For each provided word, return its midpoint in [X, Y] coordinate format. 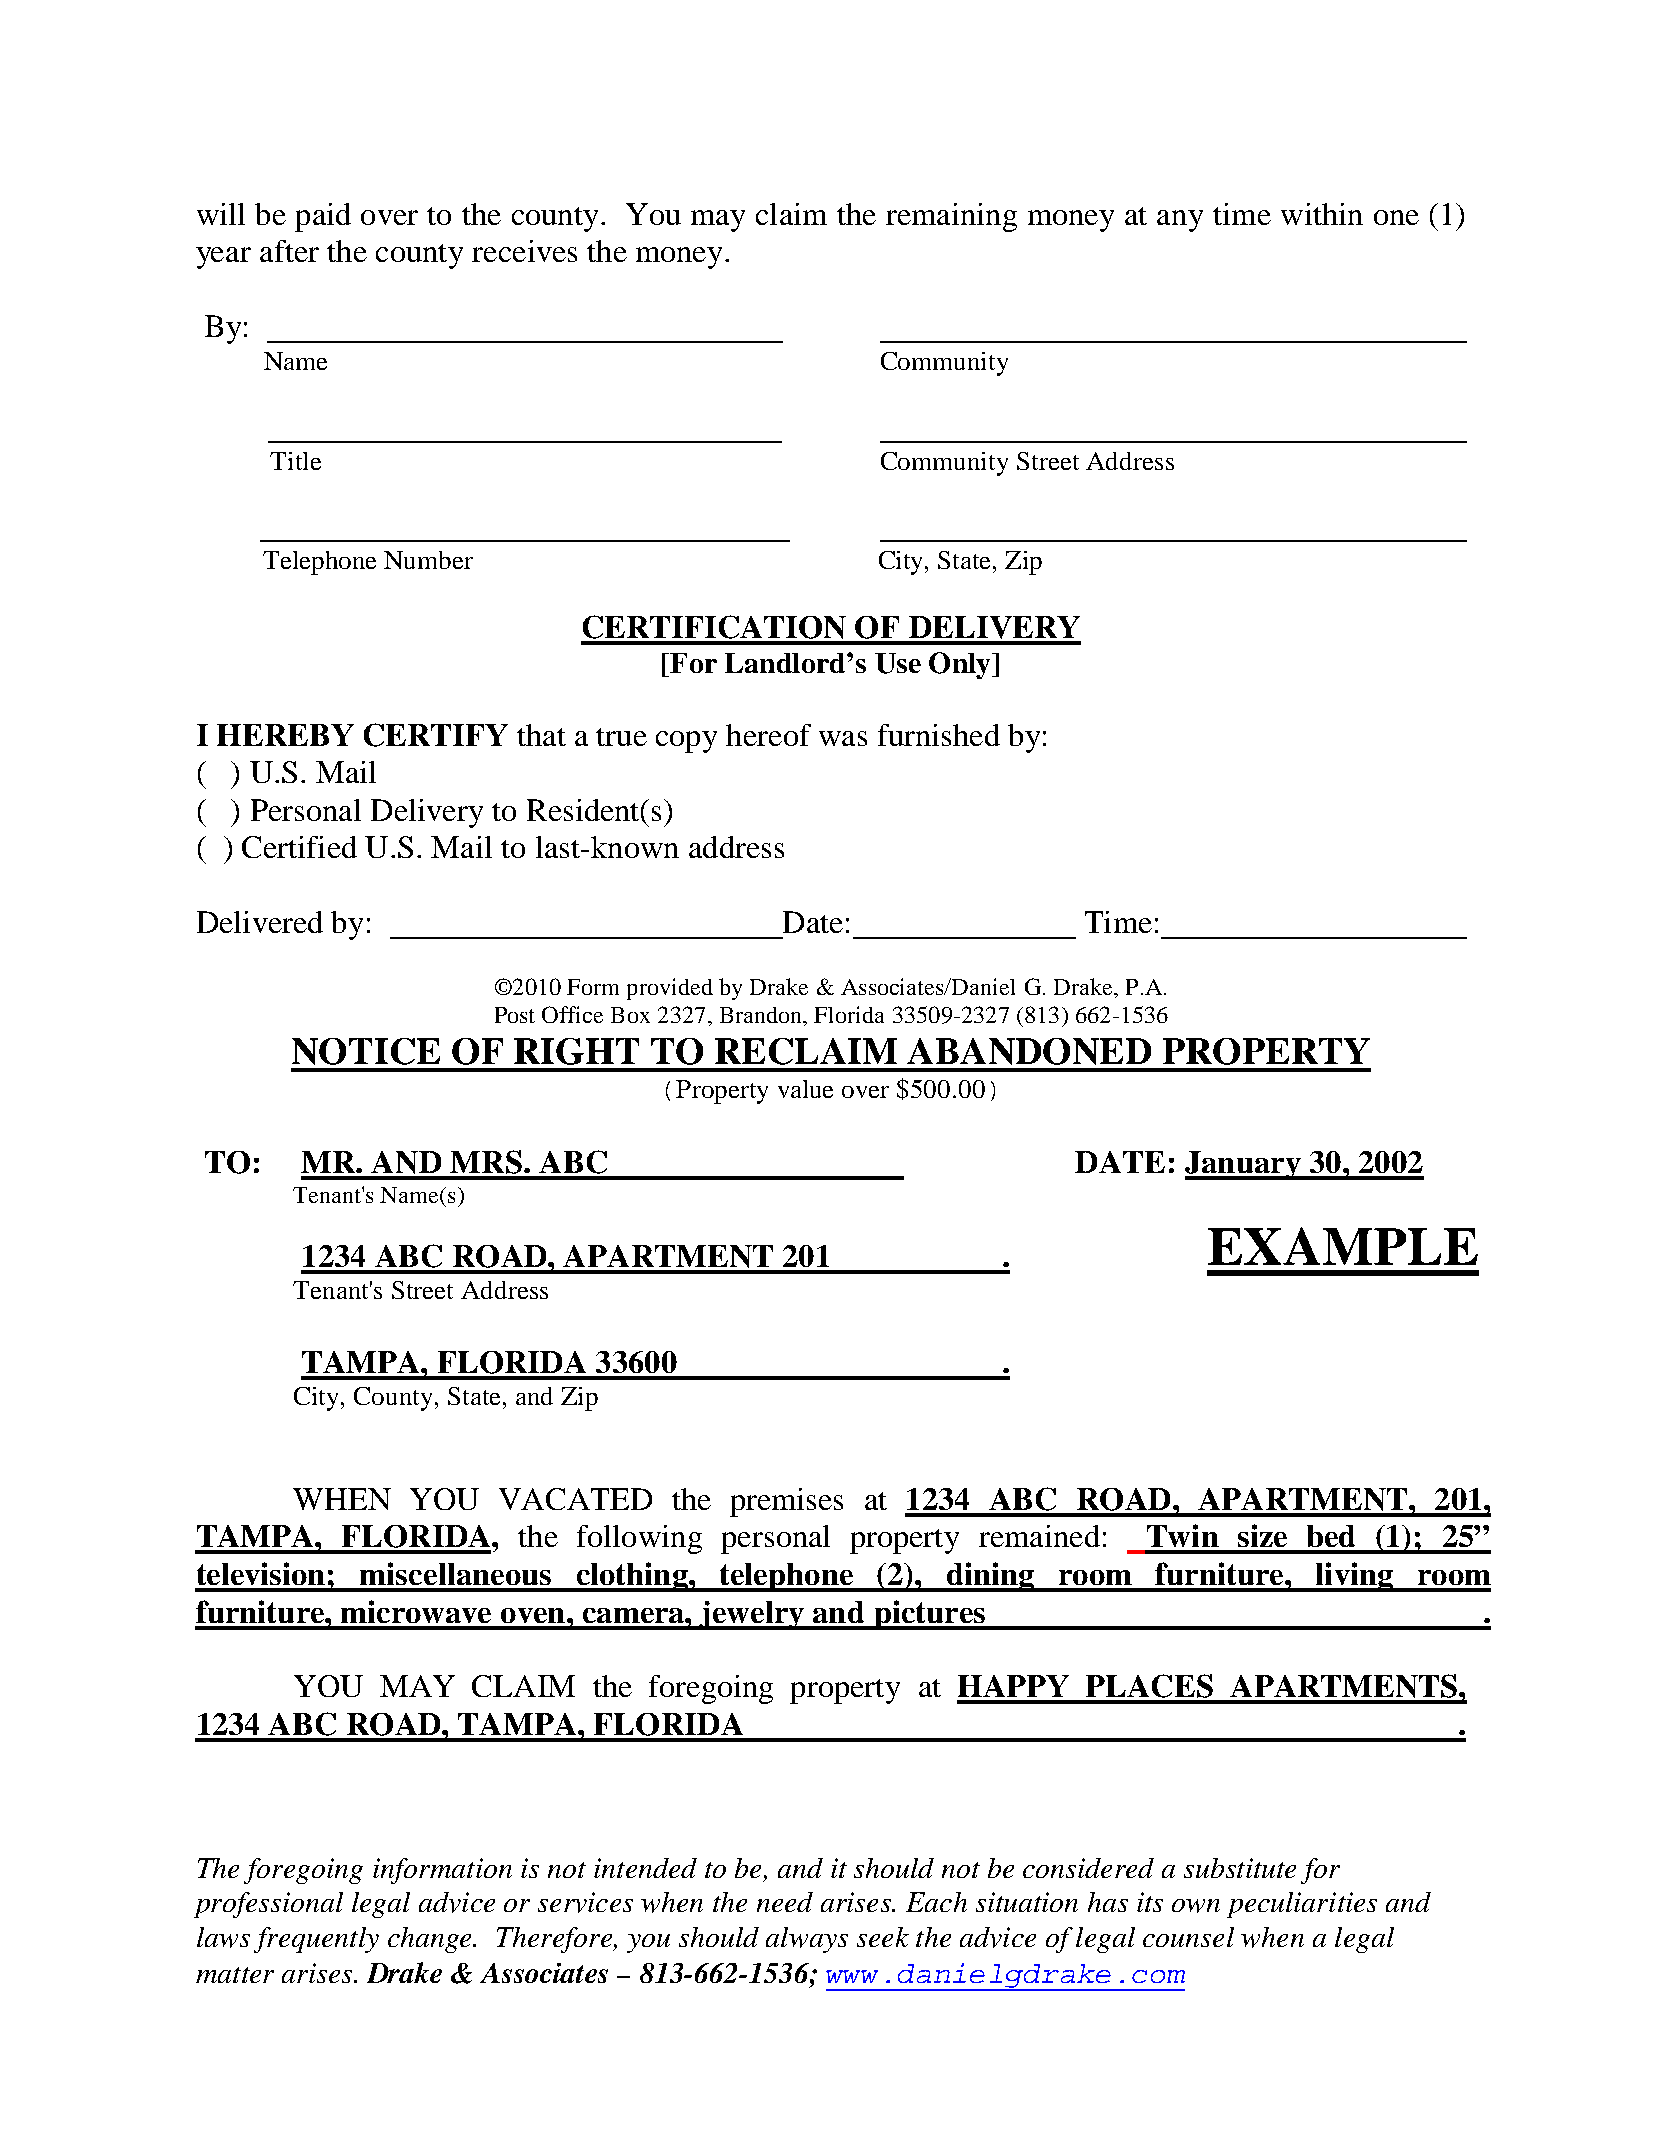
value [805, 1089]
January [1244, 1165]
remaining [951, 217]
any [1180, 221]
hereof [768, 735]
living [1354, 1577]
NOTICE [366, 1051]
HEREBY [285, 735]
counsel [1188, 1937]
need [785, 1902]
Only [961, 665]
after [289, 251]
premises [786, 1502]
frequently [316, 1940]
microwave [416, 1611]
